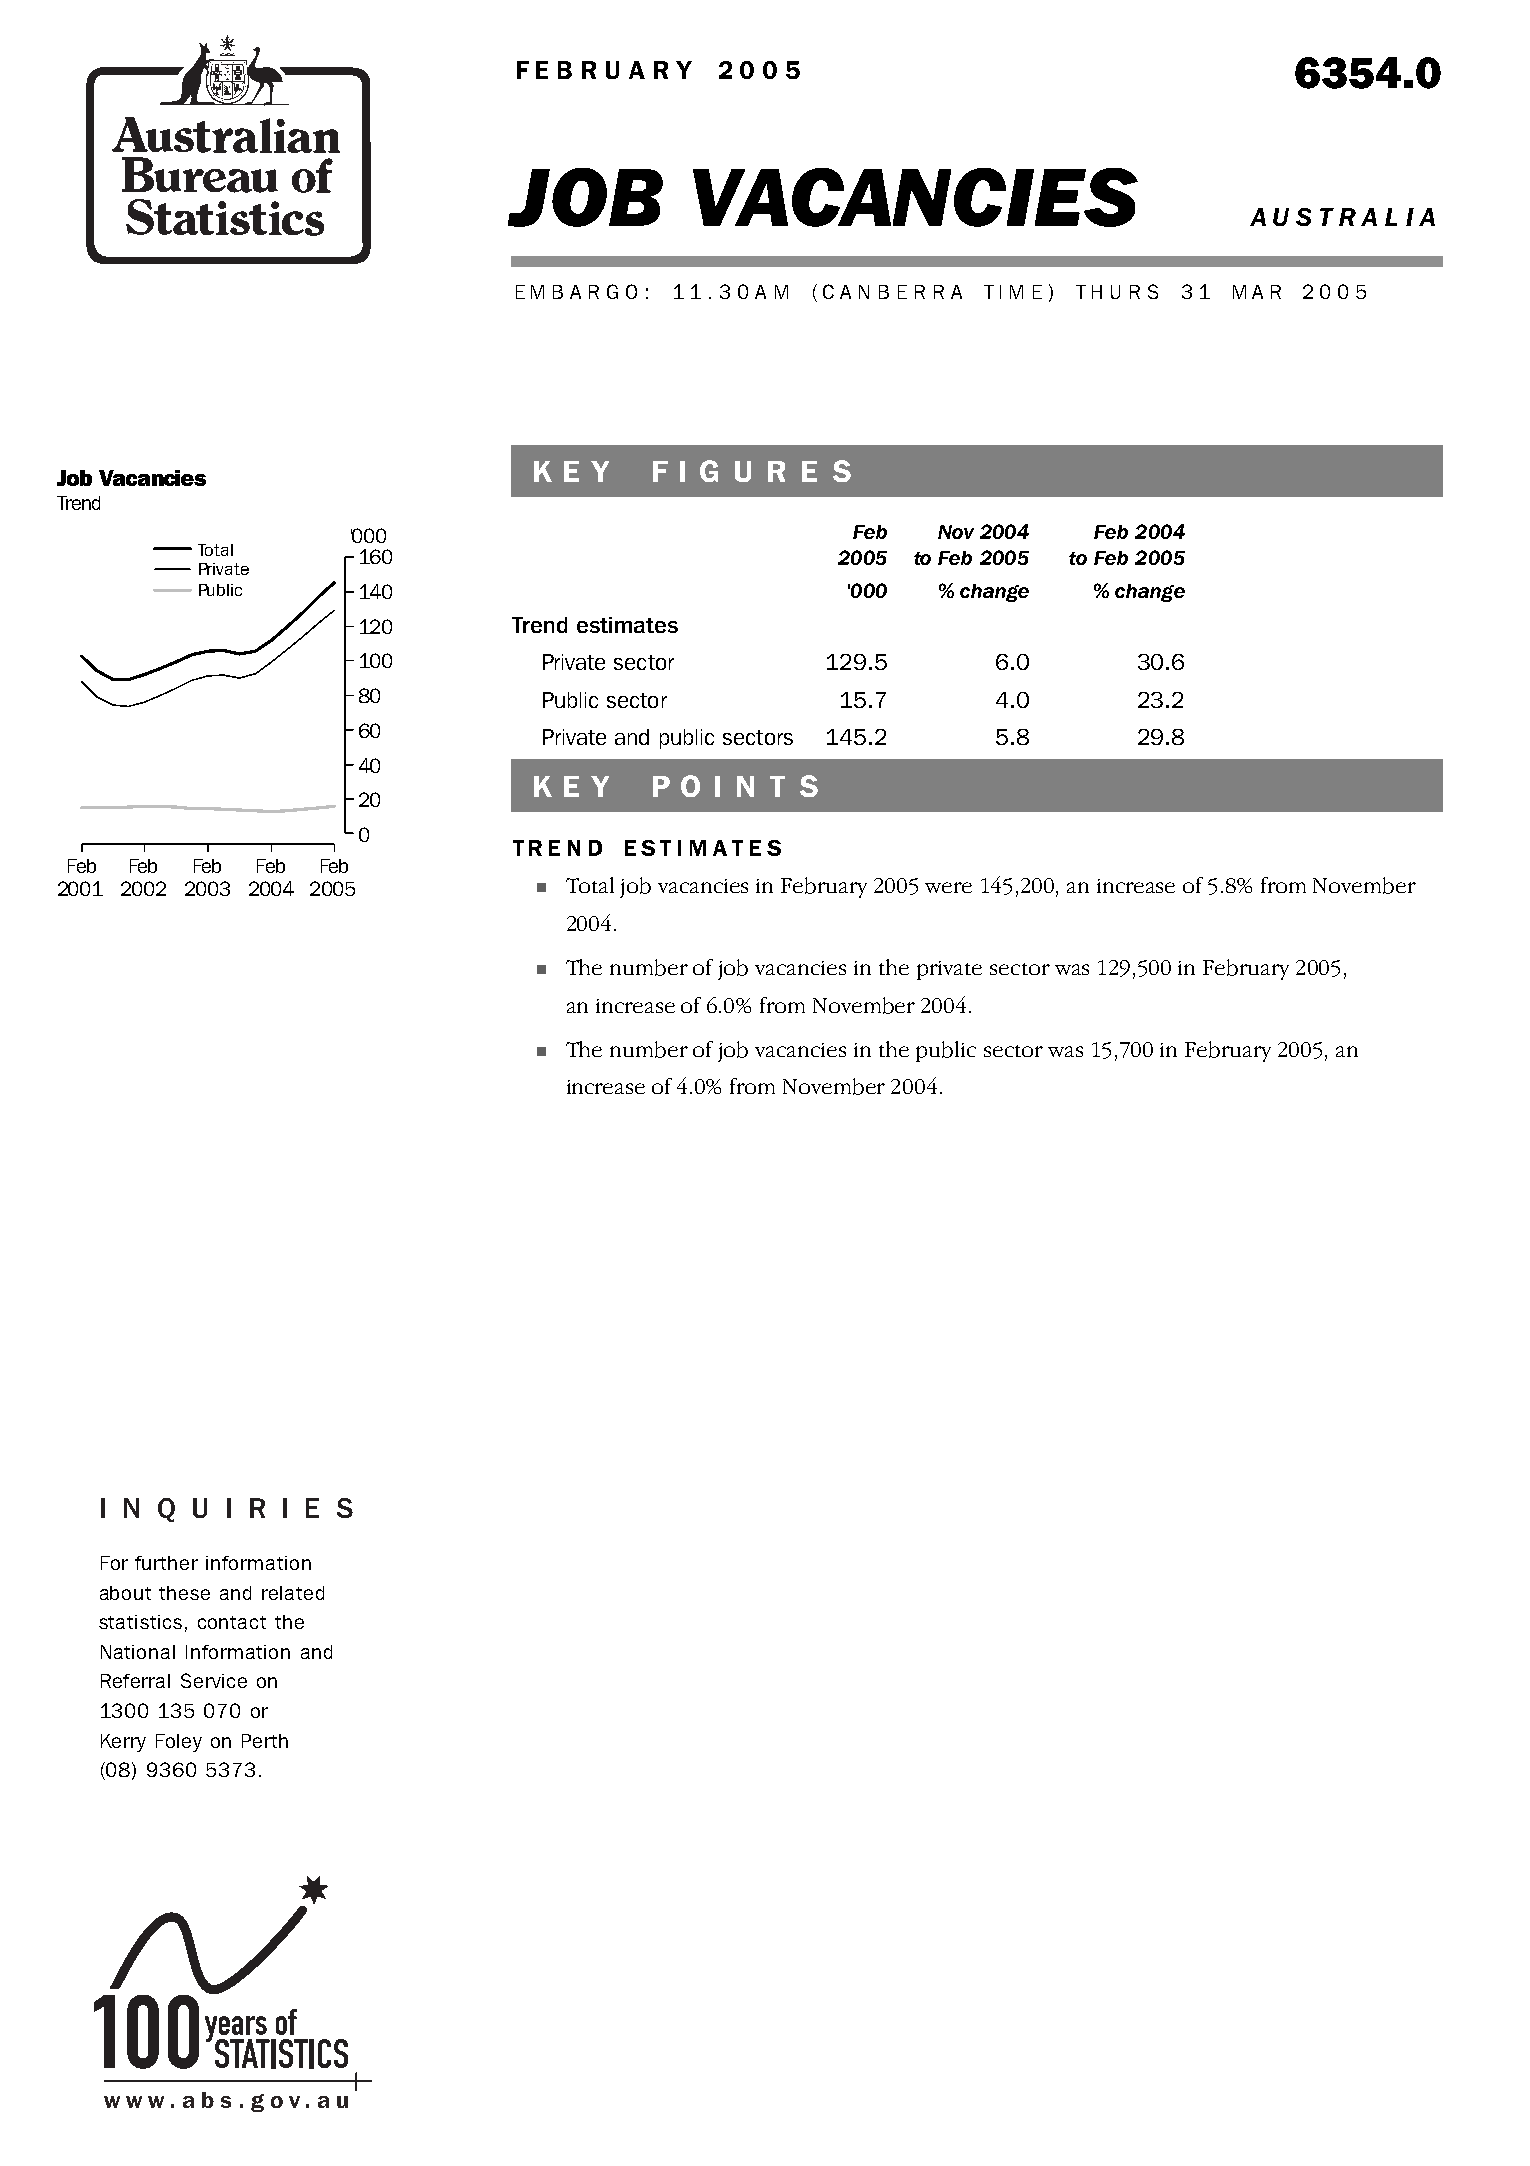 The width and height of the screenshot is (1530, 2166). What do you see at coordinates (140, 1622) in the screenshot?
I see `statistics` at bounding box center [140, 1622].
